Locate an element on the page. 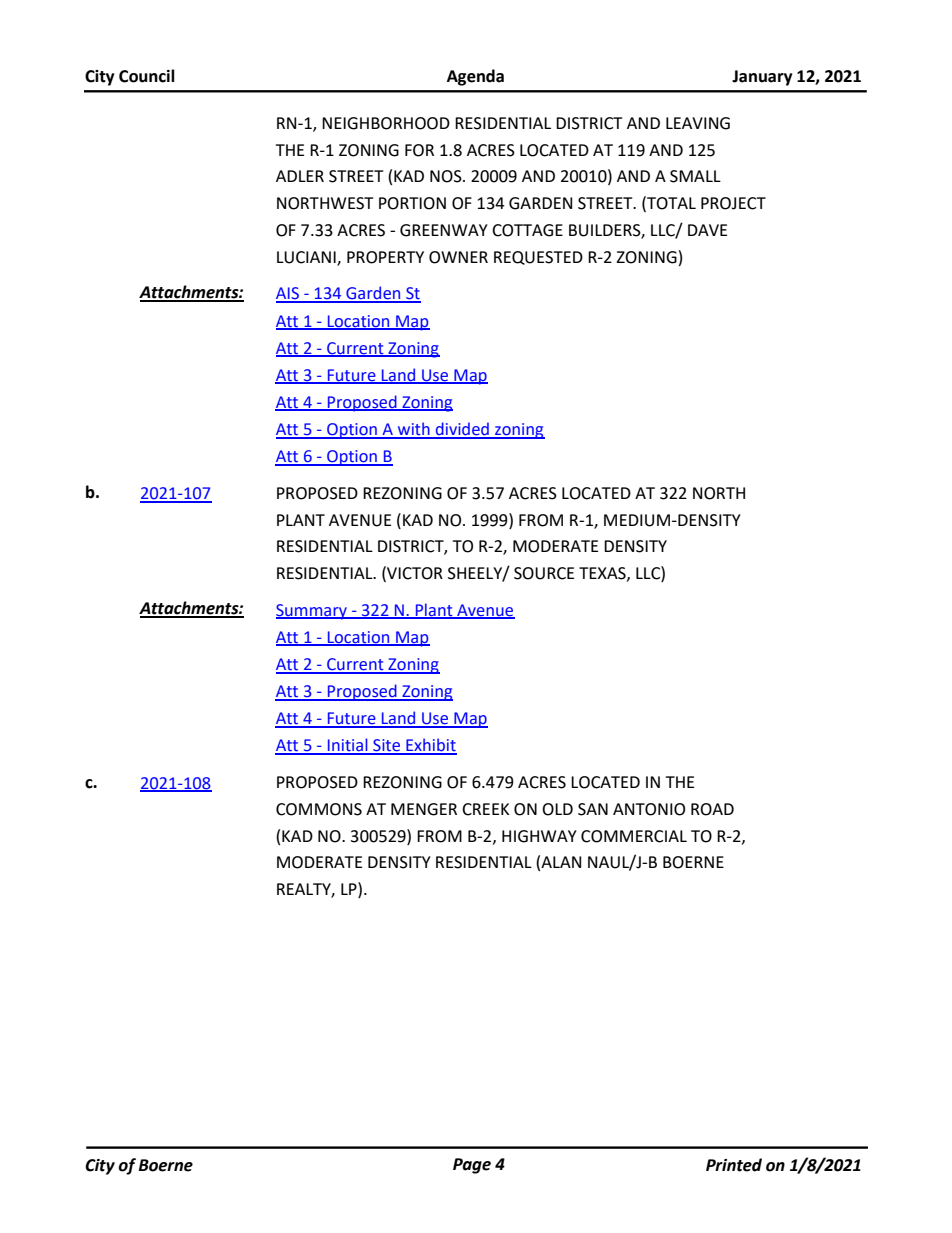 This page has height=1233, width=952. Printed is located at coordinates (734, 1165).
